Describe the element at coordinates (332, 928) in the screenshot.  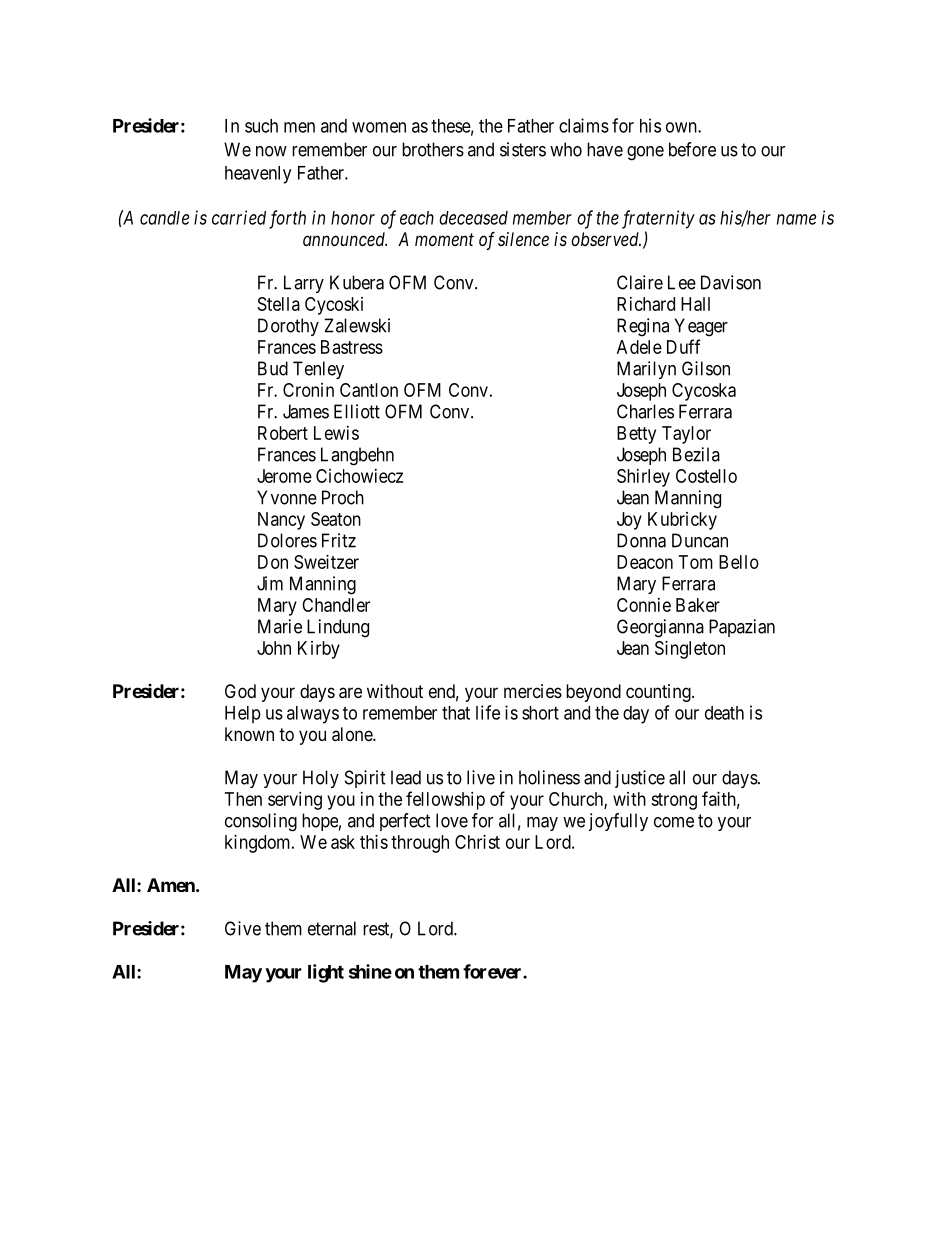
I see `eternal` at that location.
